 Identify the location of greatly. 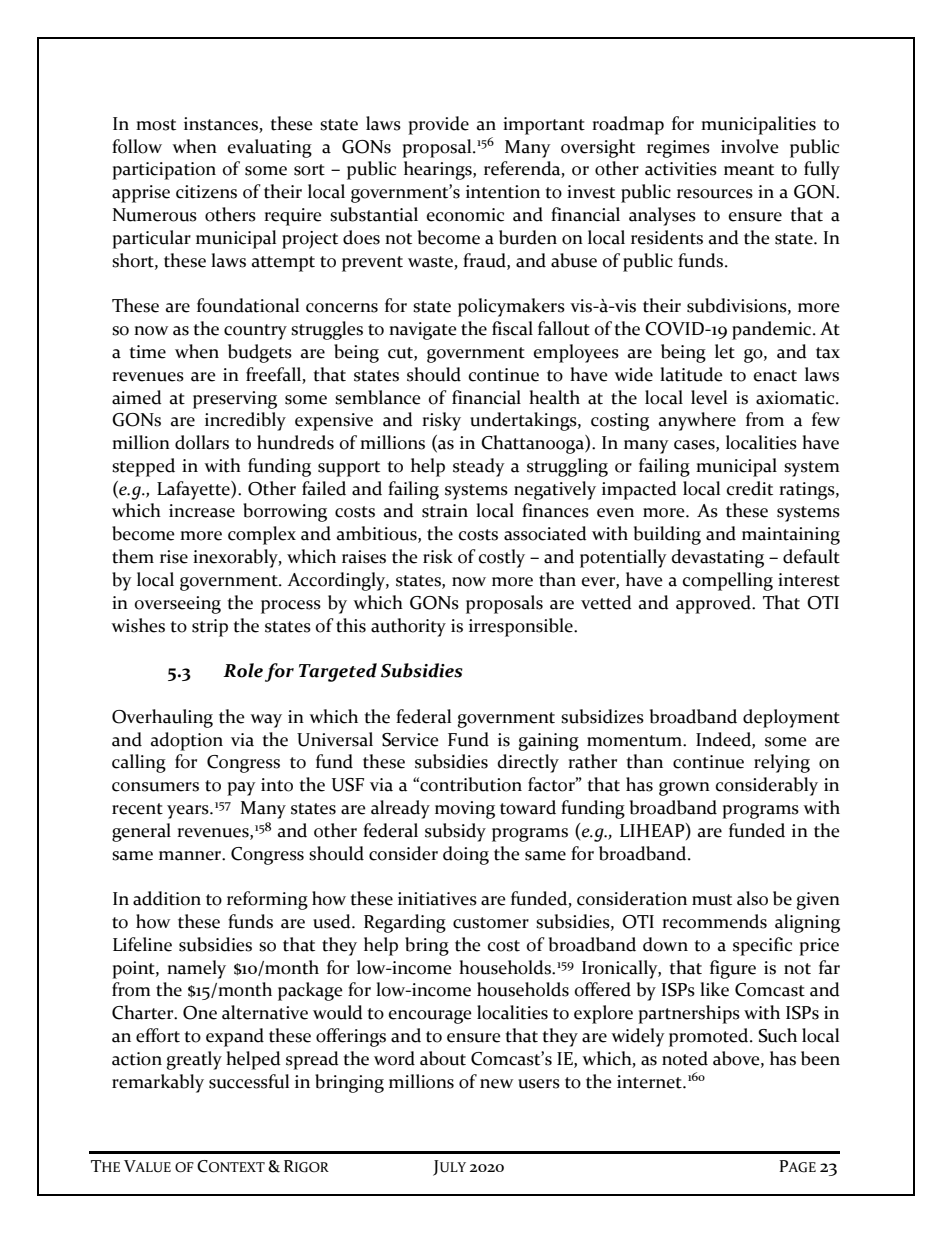
(194, 1060).
